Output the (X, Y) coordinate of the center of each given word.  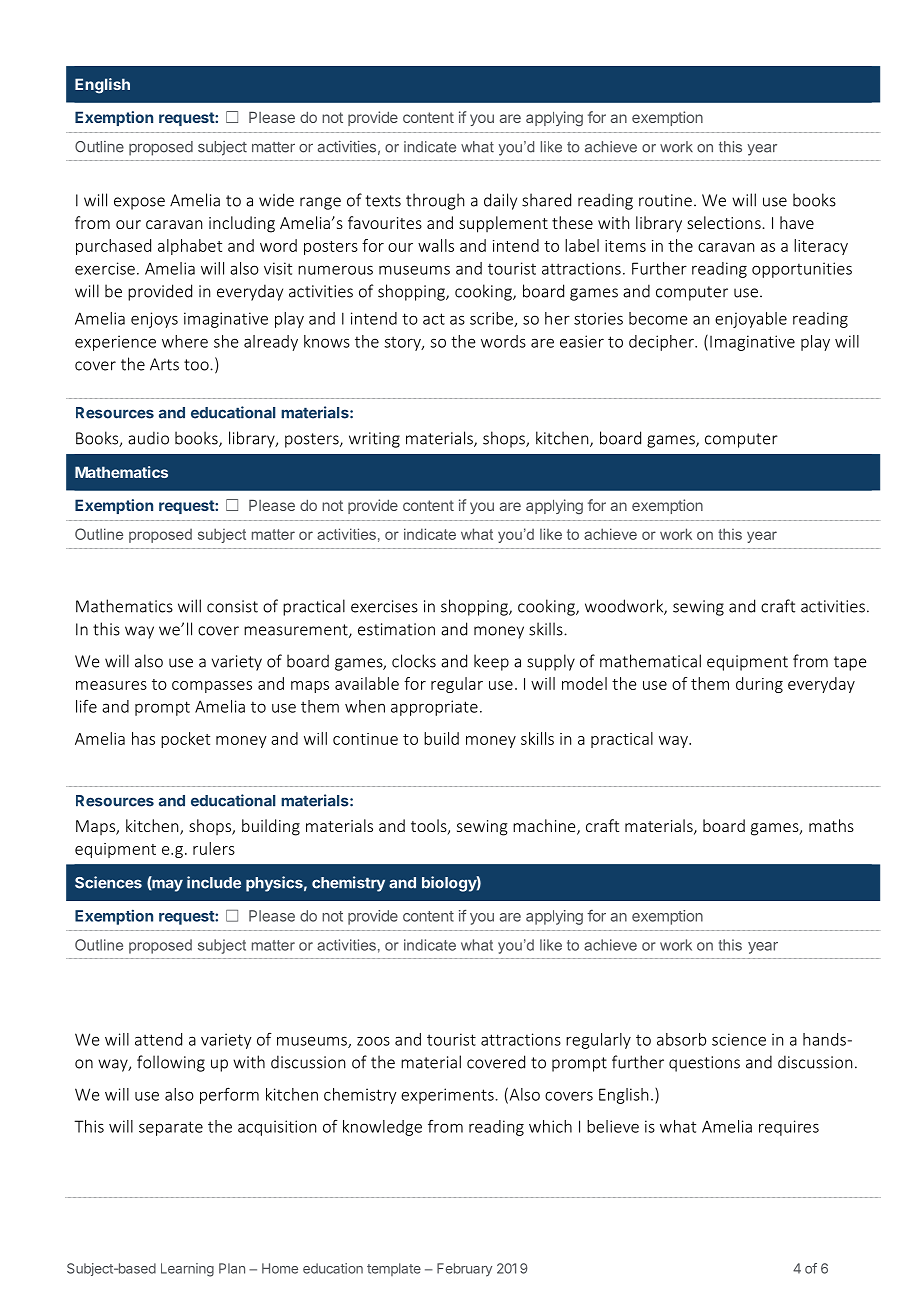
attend (158, 1039)
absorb (681, 1039)
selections (724, 222)
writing (374, 440)
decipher (662, 343)
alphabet (190, 247)
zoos (373, 1041)
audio (148, 438)
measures (111, 685)
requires (789, 1128)
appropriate (434, 708)
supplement (503, 224)
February (464, 1270)
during (759, 685)
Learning (187, 1270)
